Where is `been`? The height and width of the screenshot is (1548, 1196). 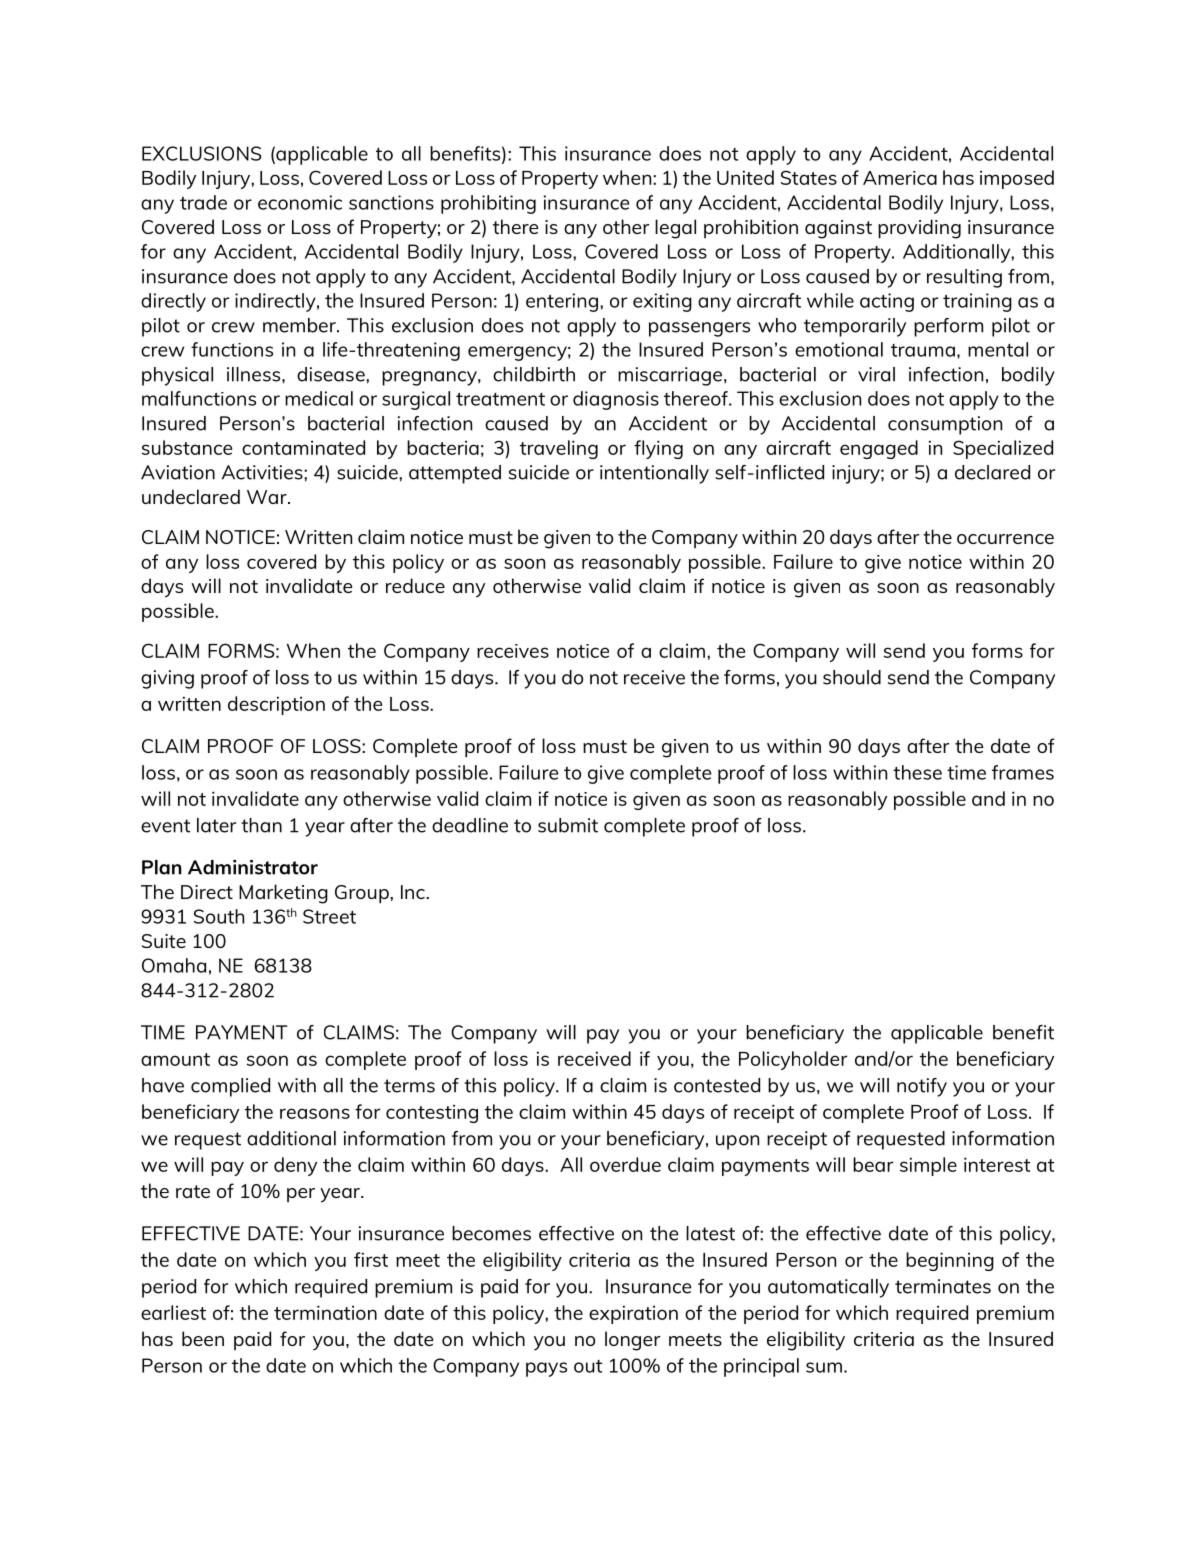
been is located at coordinates (203, 1338).
